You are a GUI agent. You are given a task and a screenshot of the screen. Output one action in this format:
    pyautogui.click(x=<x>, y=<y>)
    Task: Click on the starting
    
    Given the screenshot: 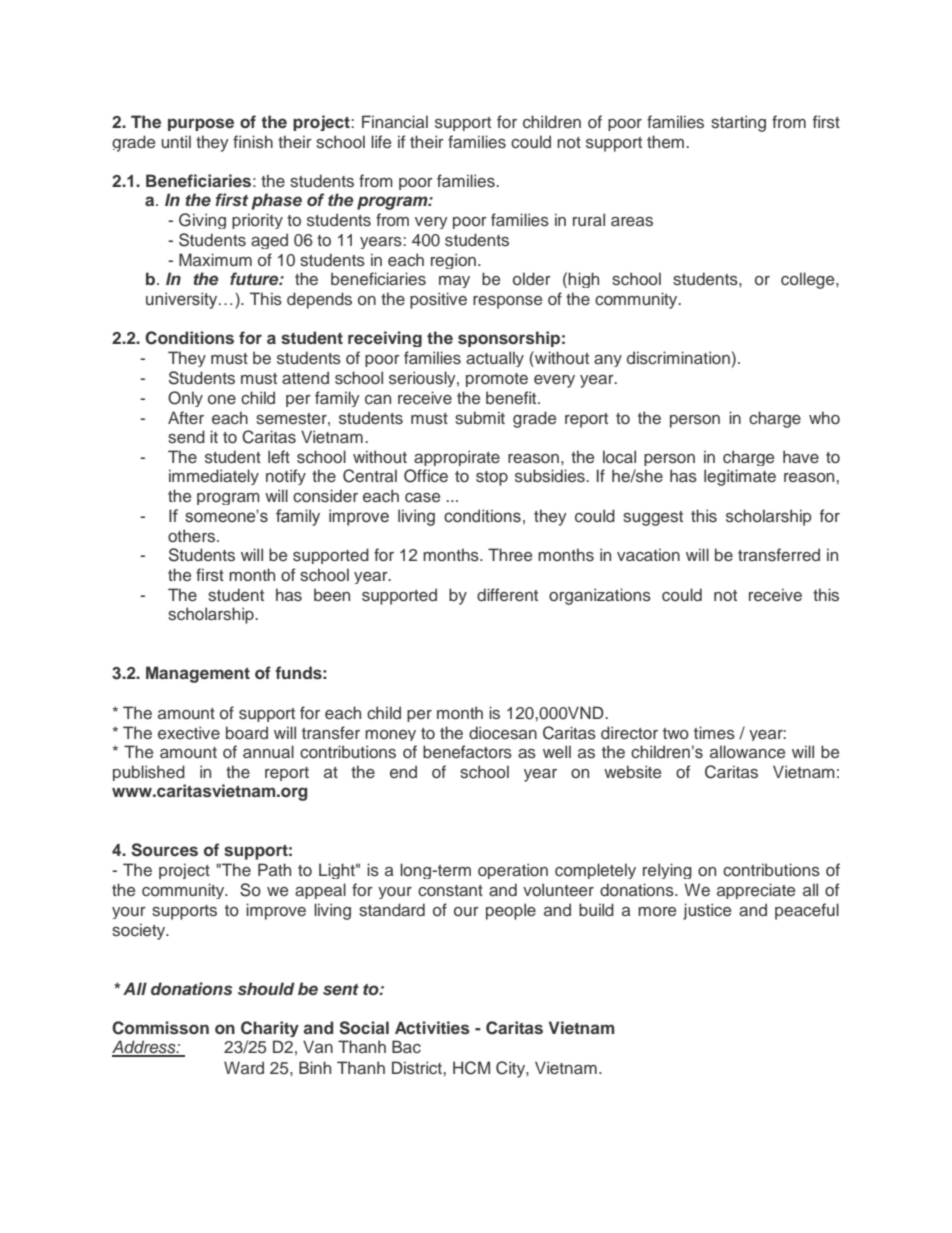 What is the action you would take?
    pyautogui.click(x=738, y=123)
